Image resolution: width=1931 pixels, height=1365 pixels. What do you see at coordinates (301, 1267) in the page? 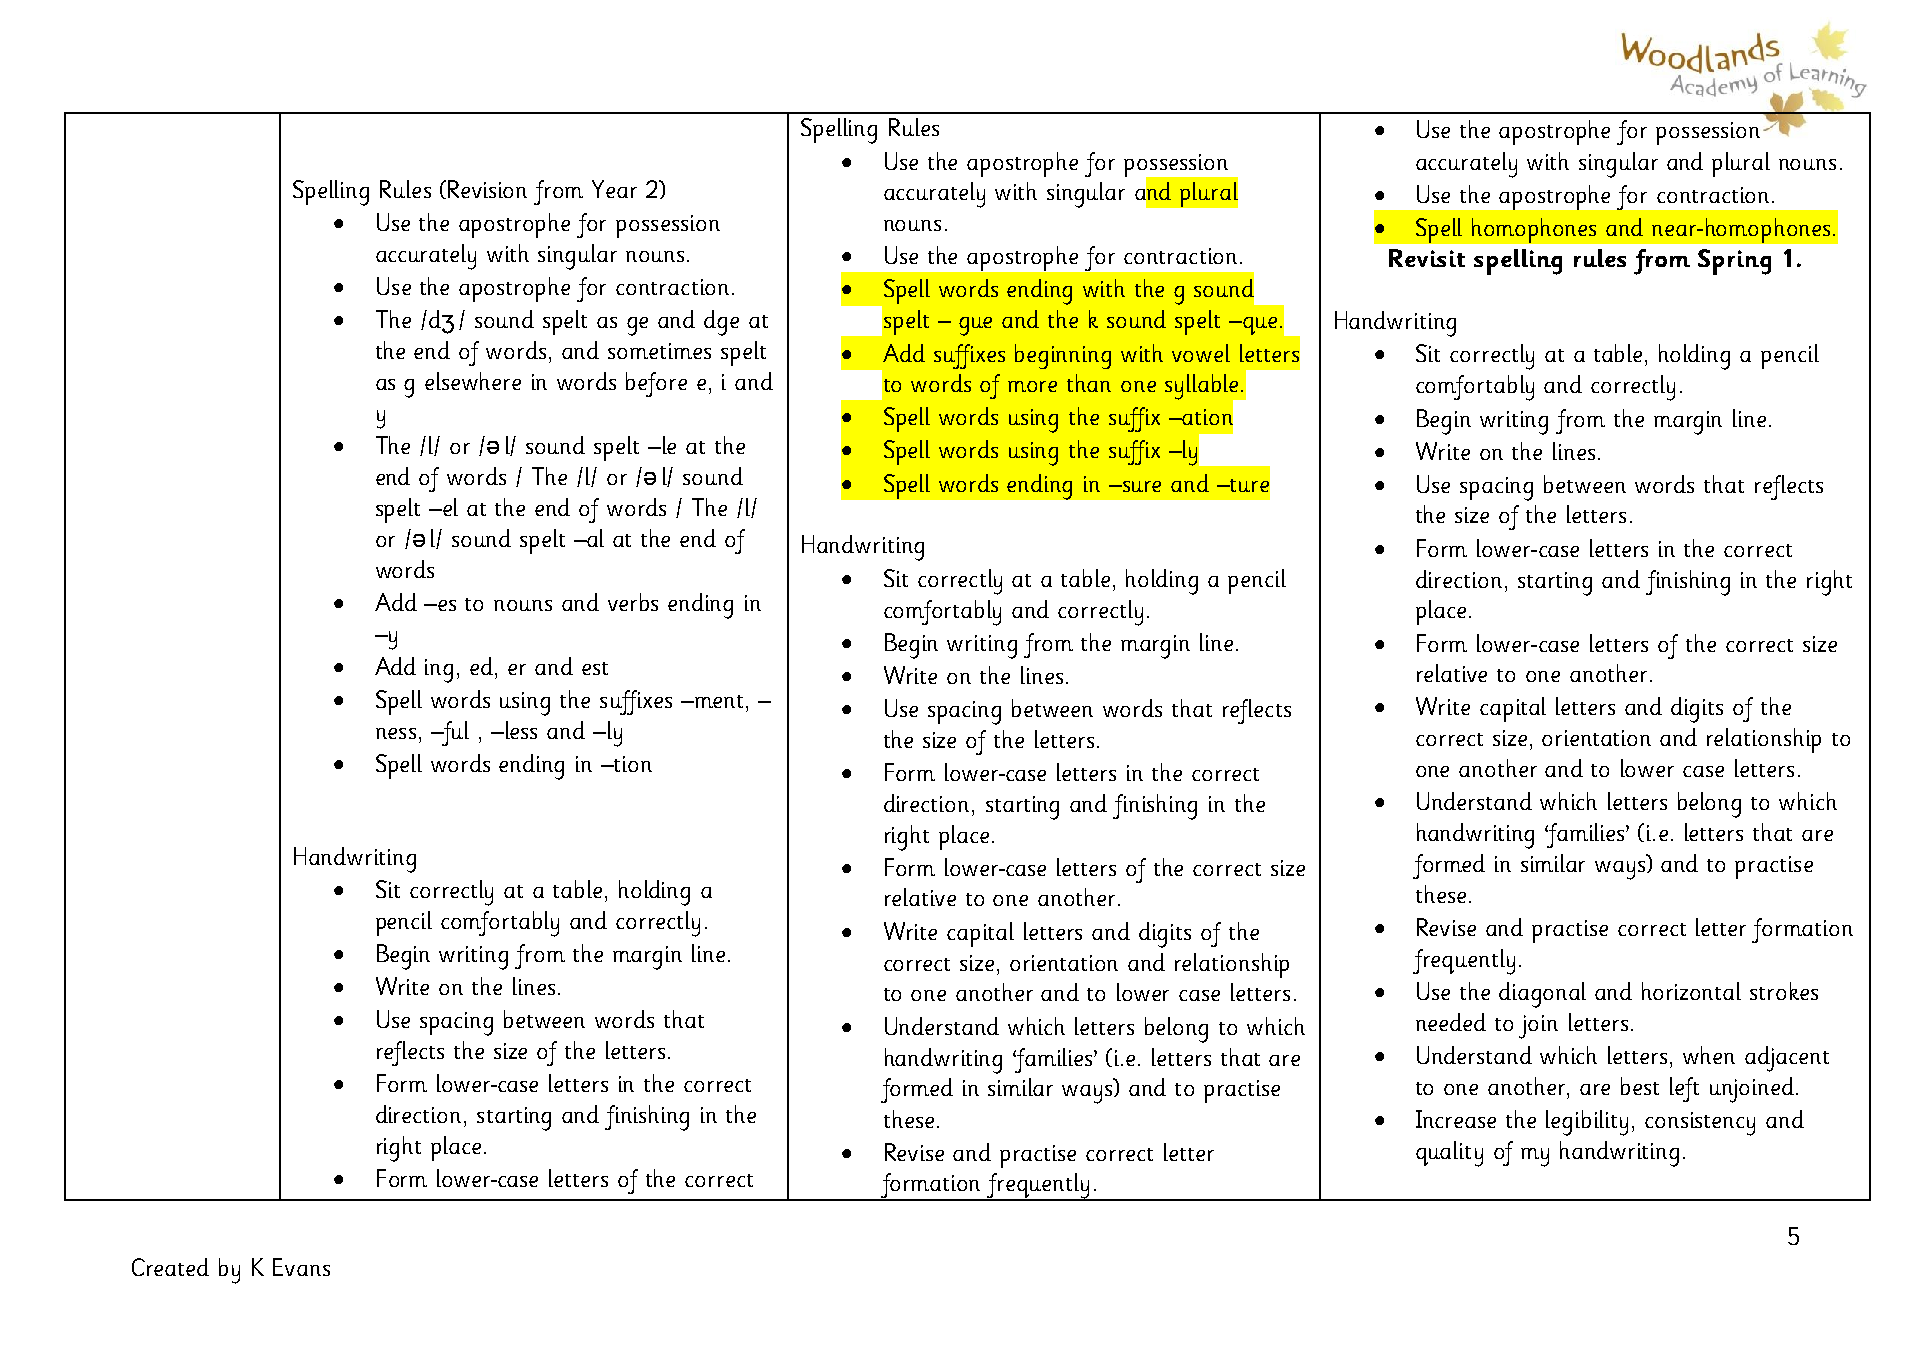
I see `Evans` at bounding box center [301, 1267].
